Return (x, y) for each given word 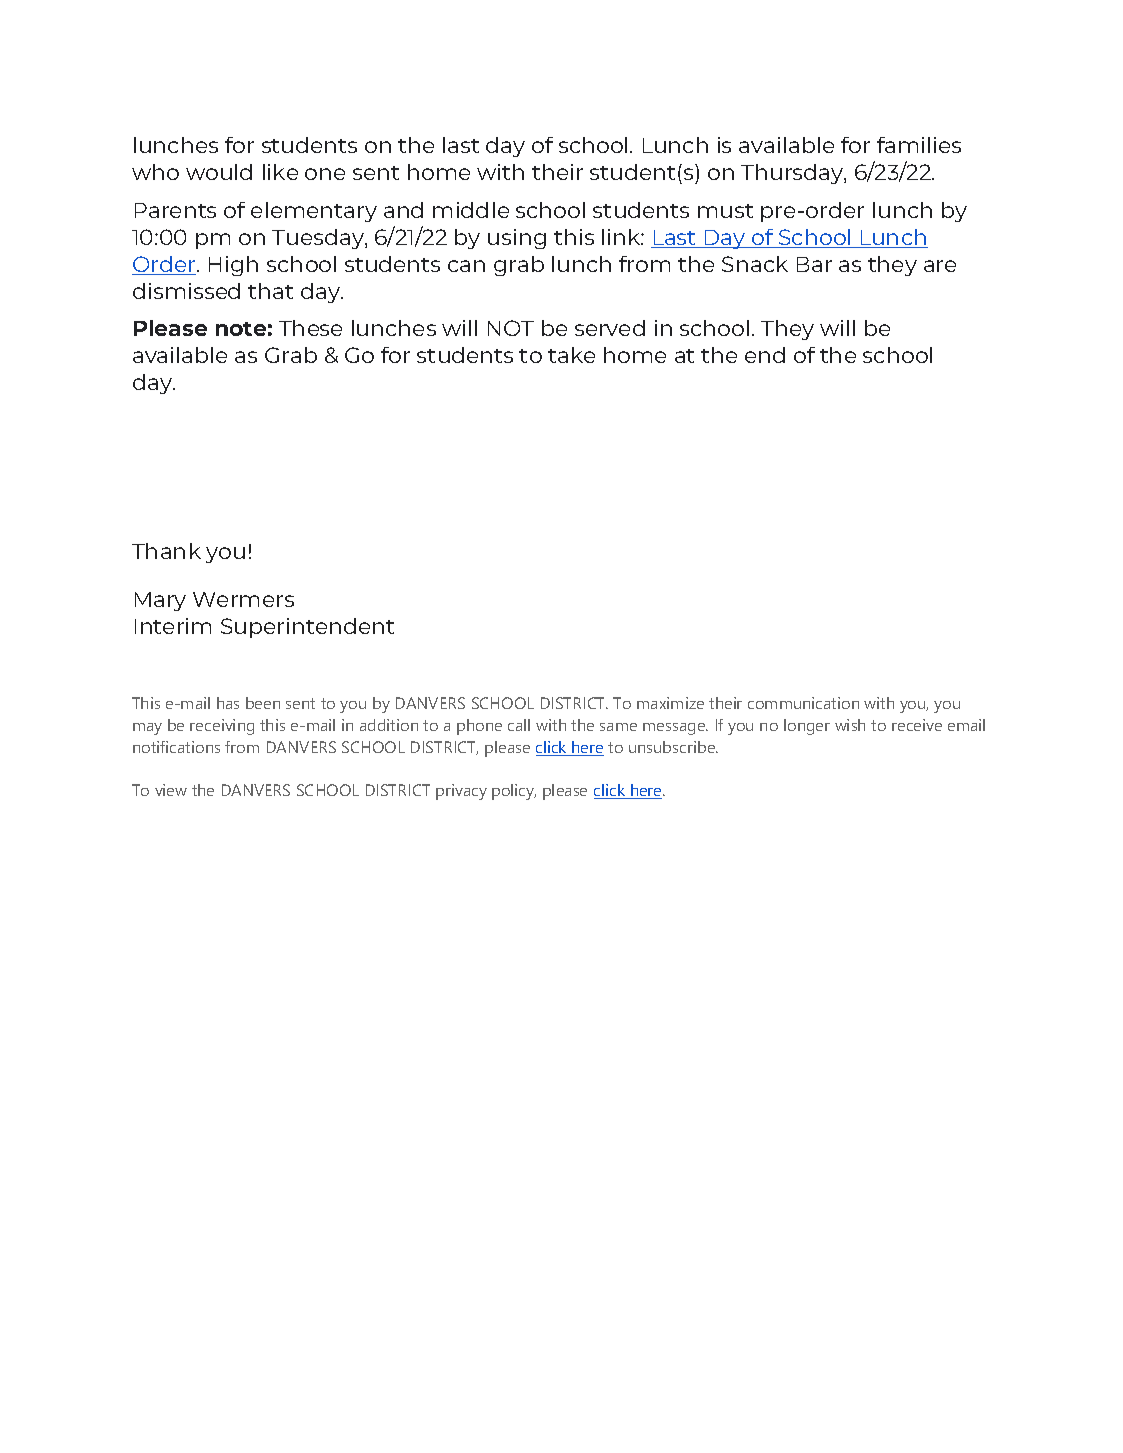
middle (471, 210)
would (219, 172)
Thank (166, 551)
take (571, 355)
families (919, 145)
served (610, 328)
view (171, 790)
